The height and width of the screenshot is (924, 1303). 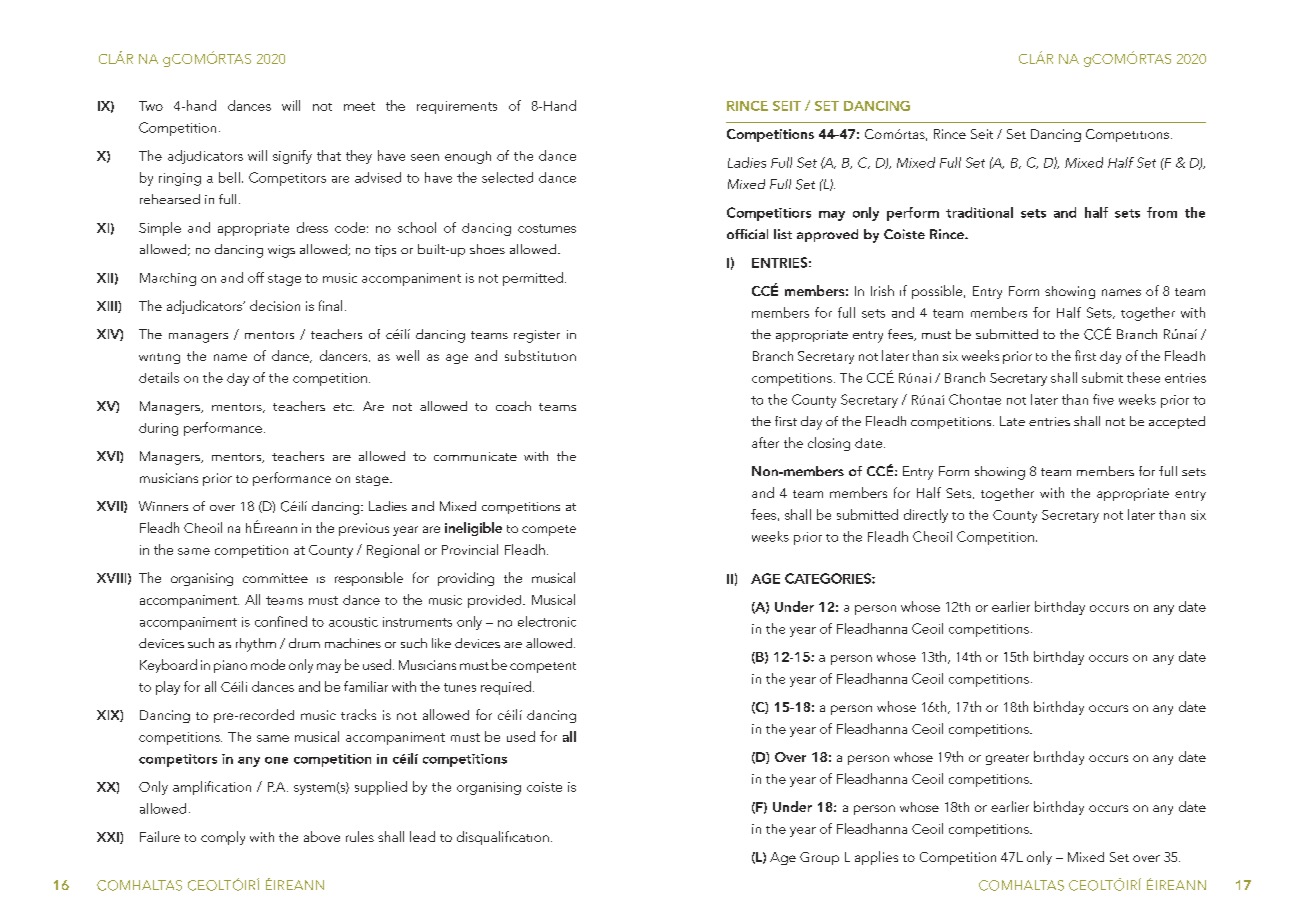 I want to click on enough, so click(x=468, y=157).
